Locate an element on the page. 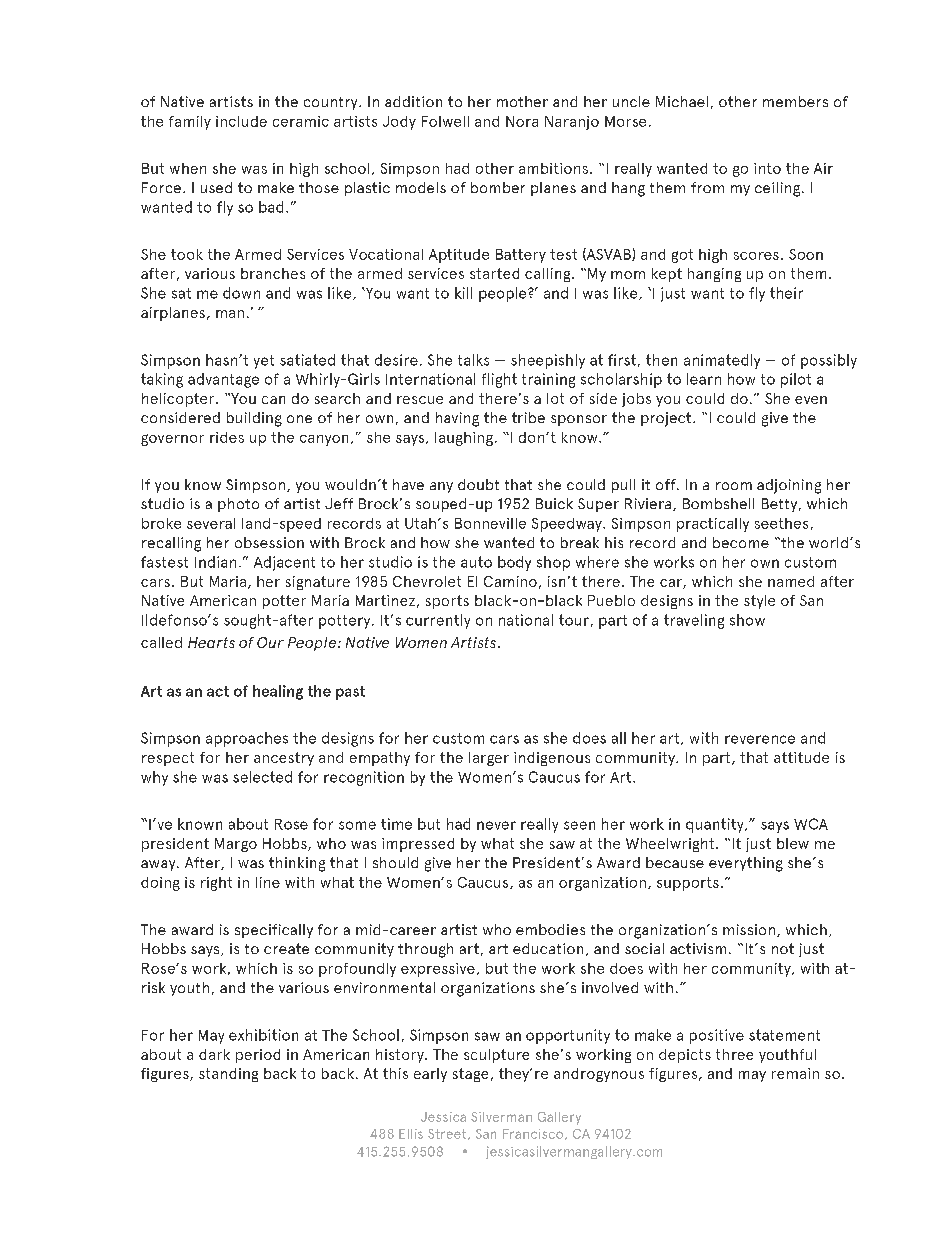  larger is located at coordinates (489, 759).
